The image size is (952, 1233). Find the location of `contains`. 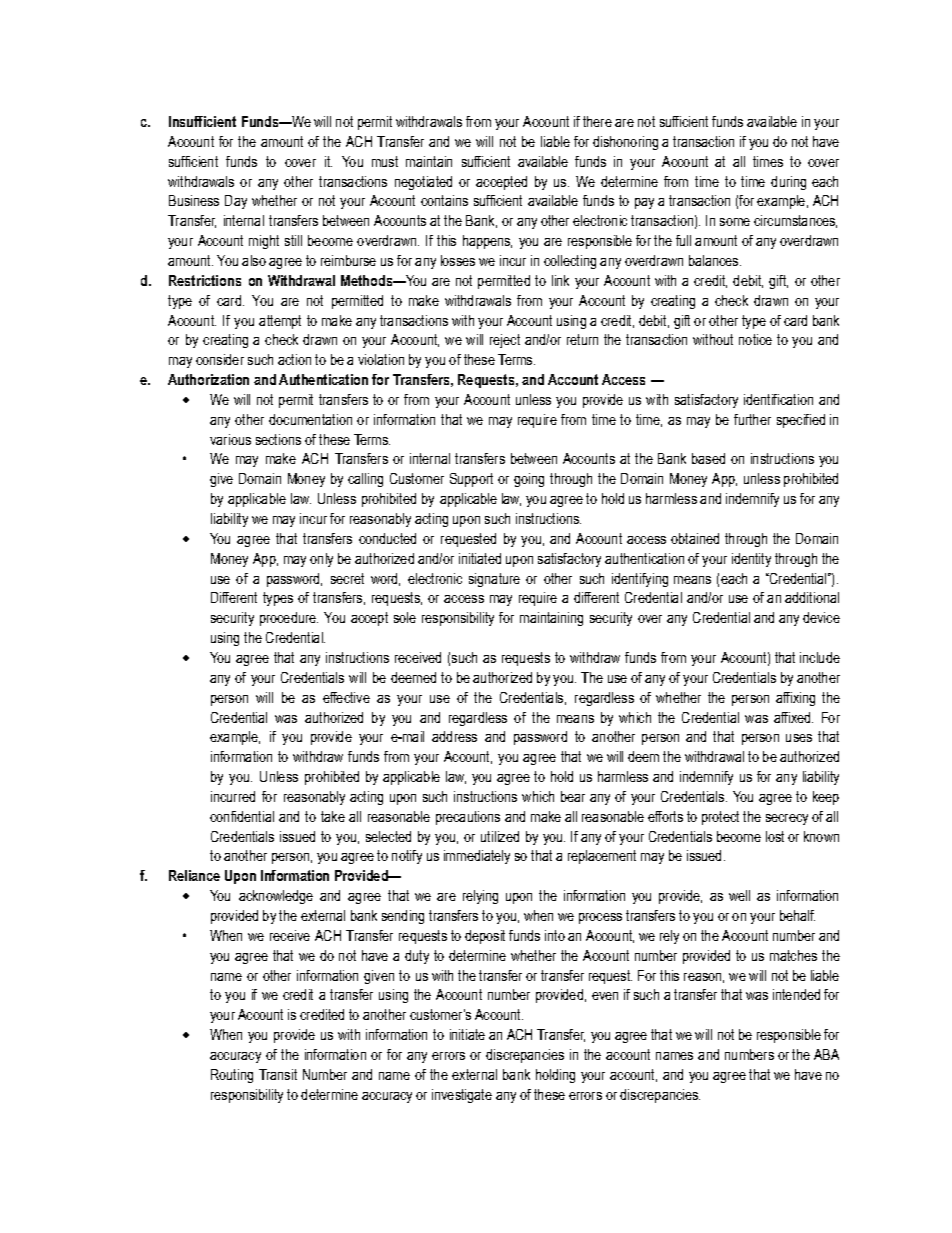

contains is located at coordinates (444, 200).
